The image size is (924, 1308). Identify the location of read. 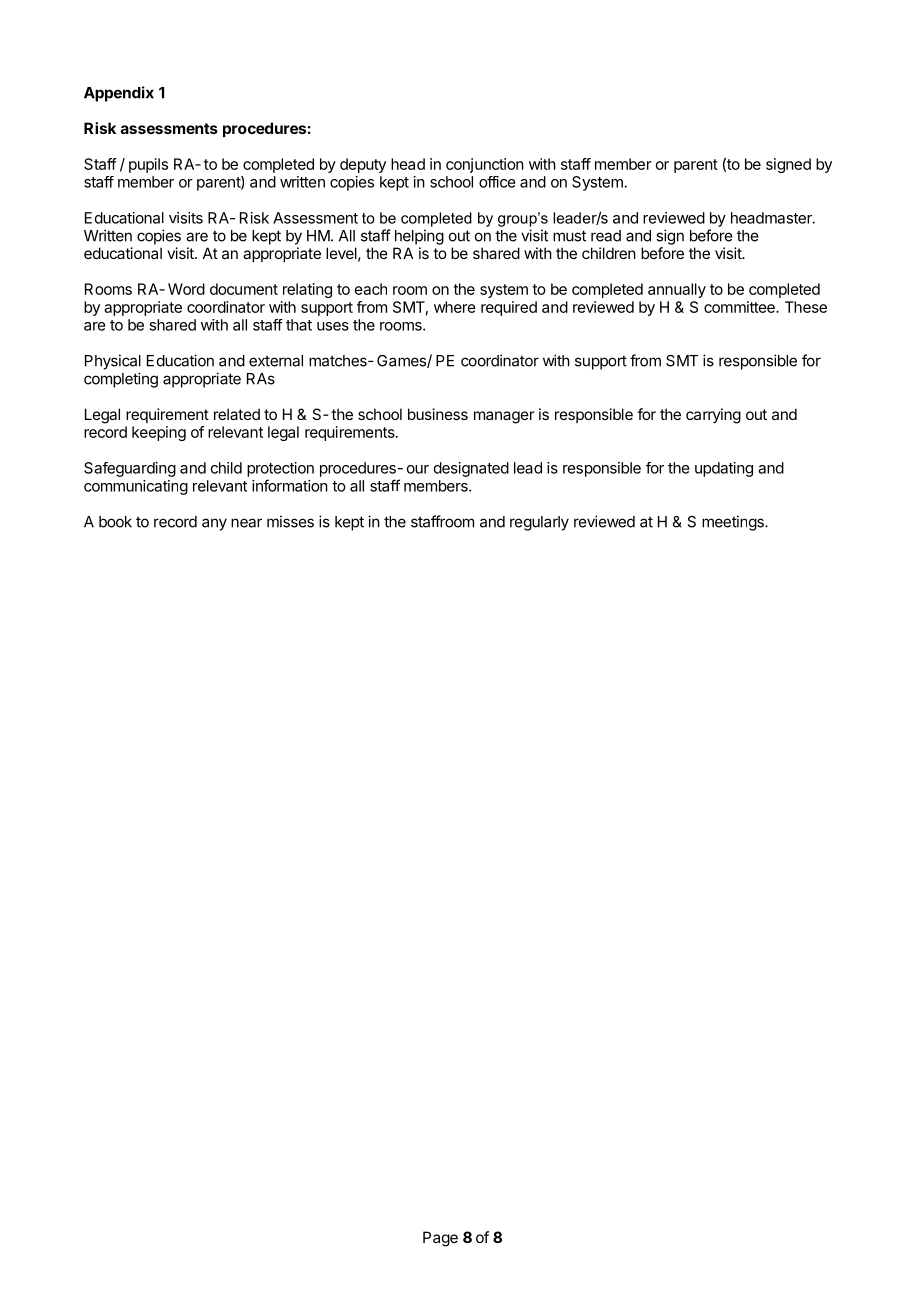
(606, 236).
